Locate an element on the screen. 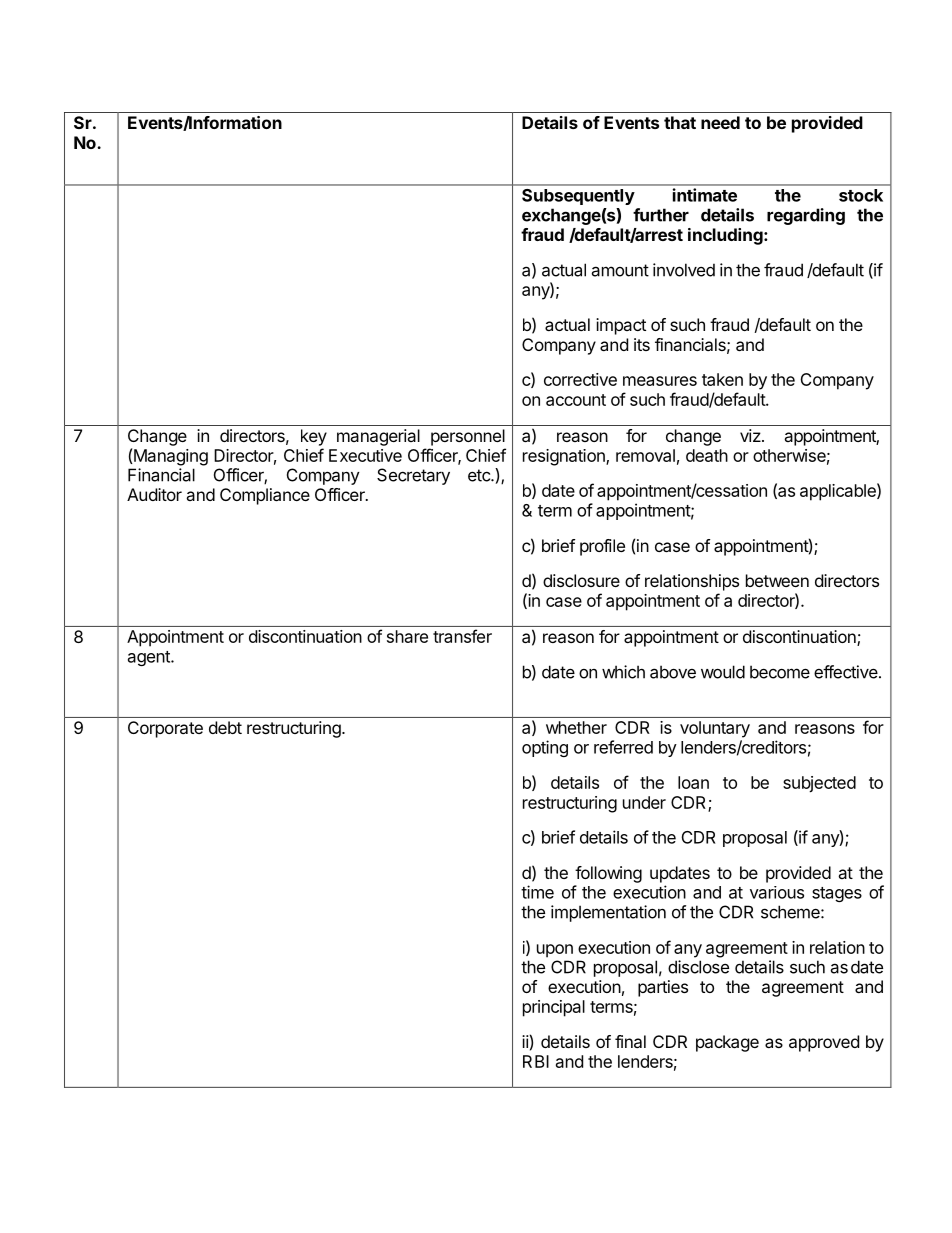  subjected is located at coordinates (819, 784).
